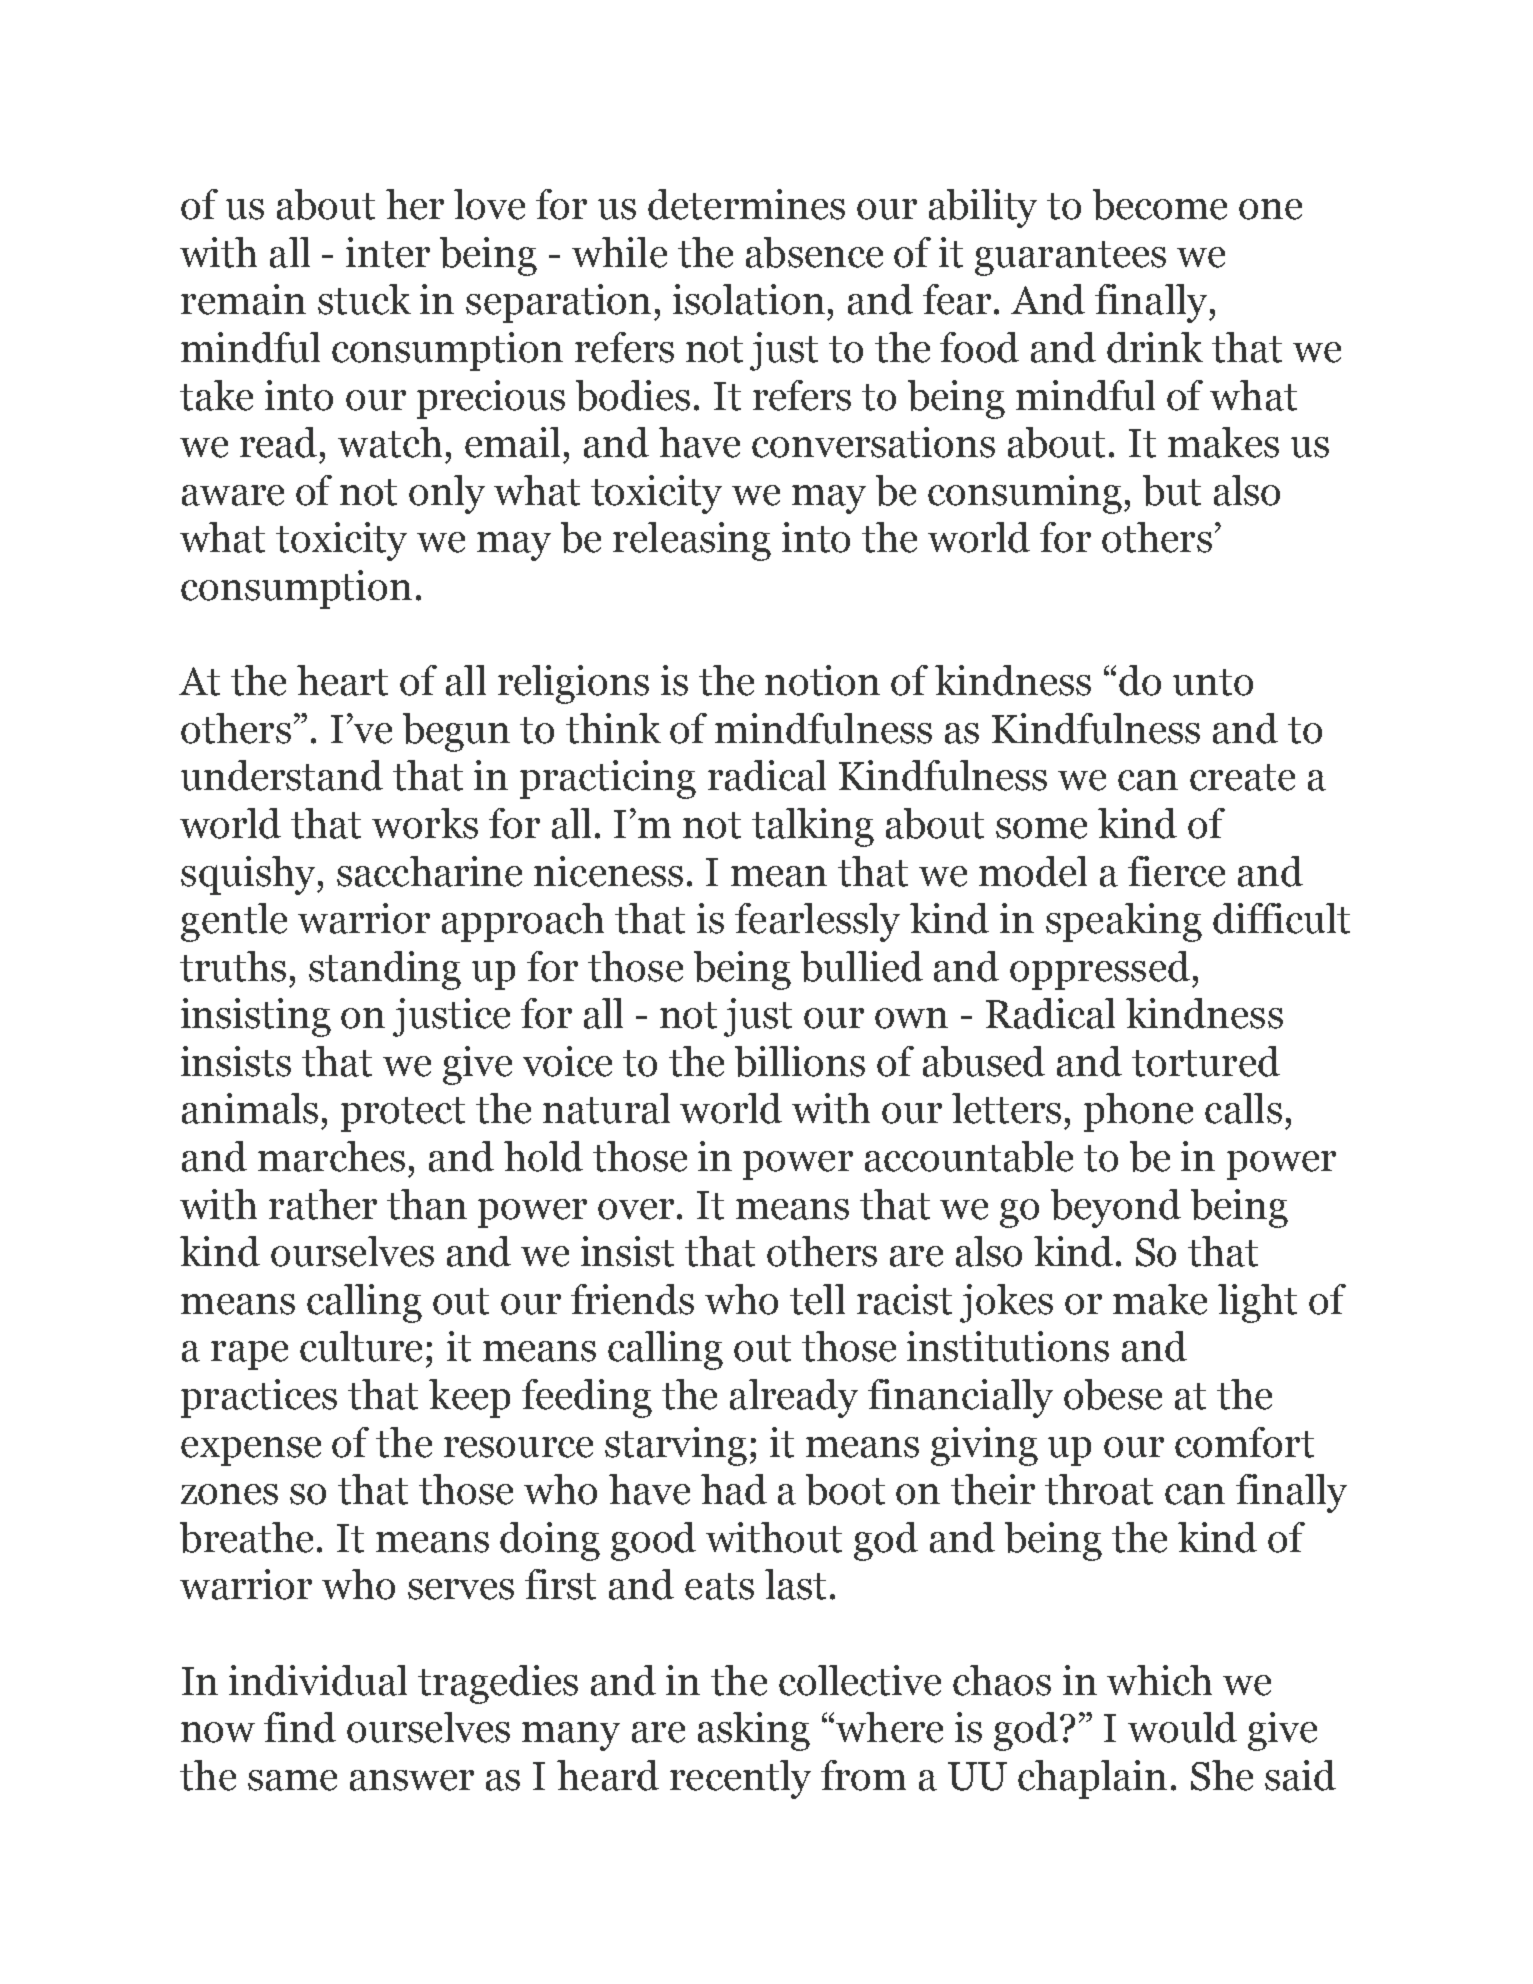 The height and width of the page is (1984, 1533). What do you see at coordinates (814, 252) in the page?
I see `absence` at bounding box center [814, 252].
